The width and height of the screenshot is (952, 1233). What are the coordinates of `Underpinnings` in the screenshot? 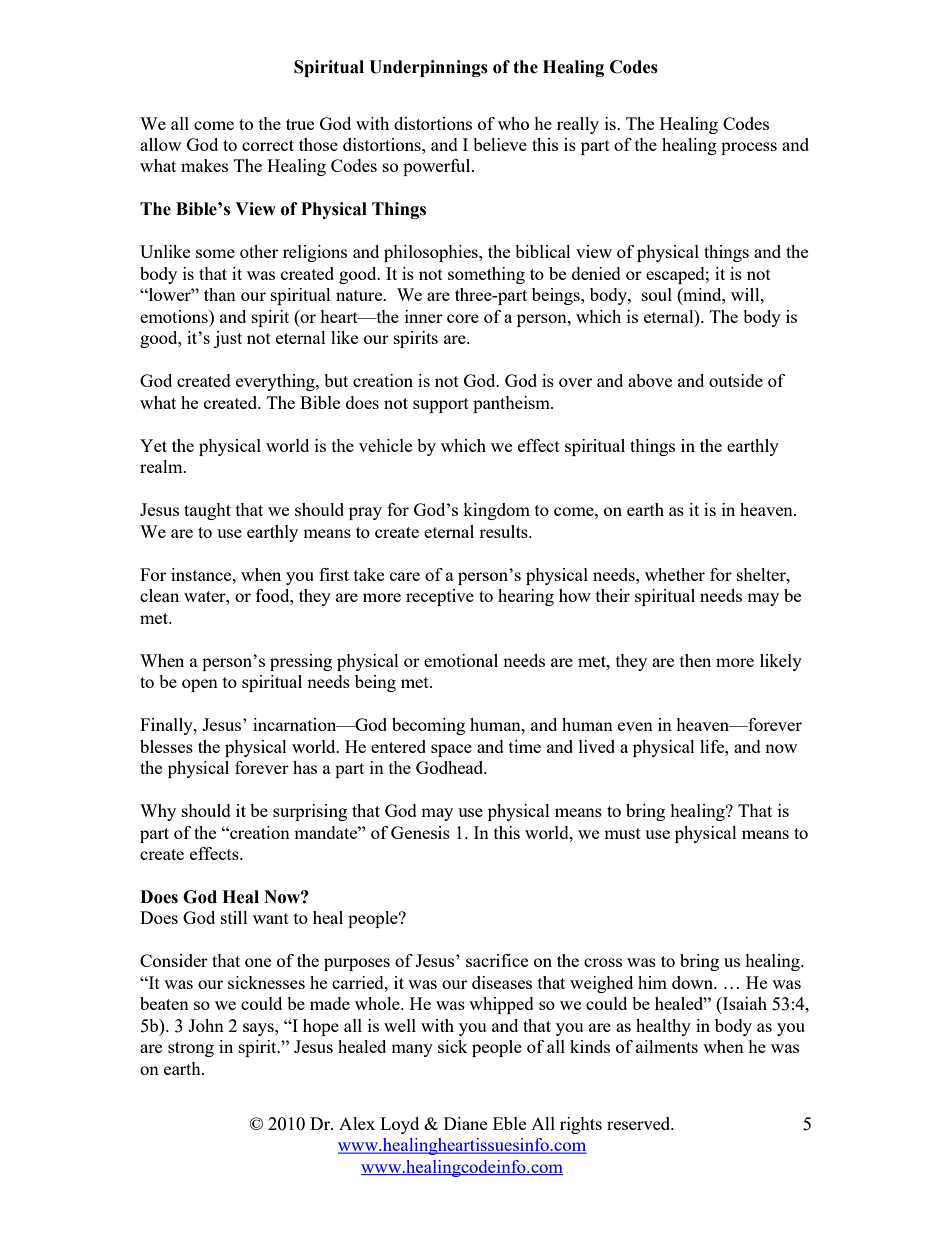 It's located at (428, 68).
